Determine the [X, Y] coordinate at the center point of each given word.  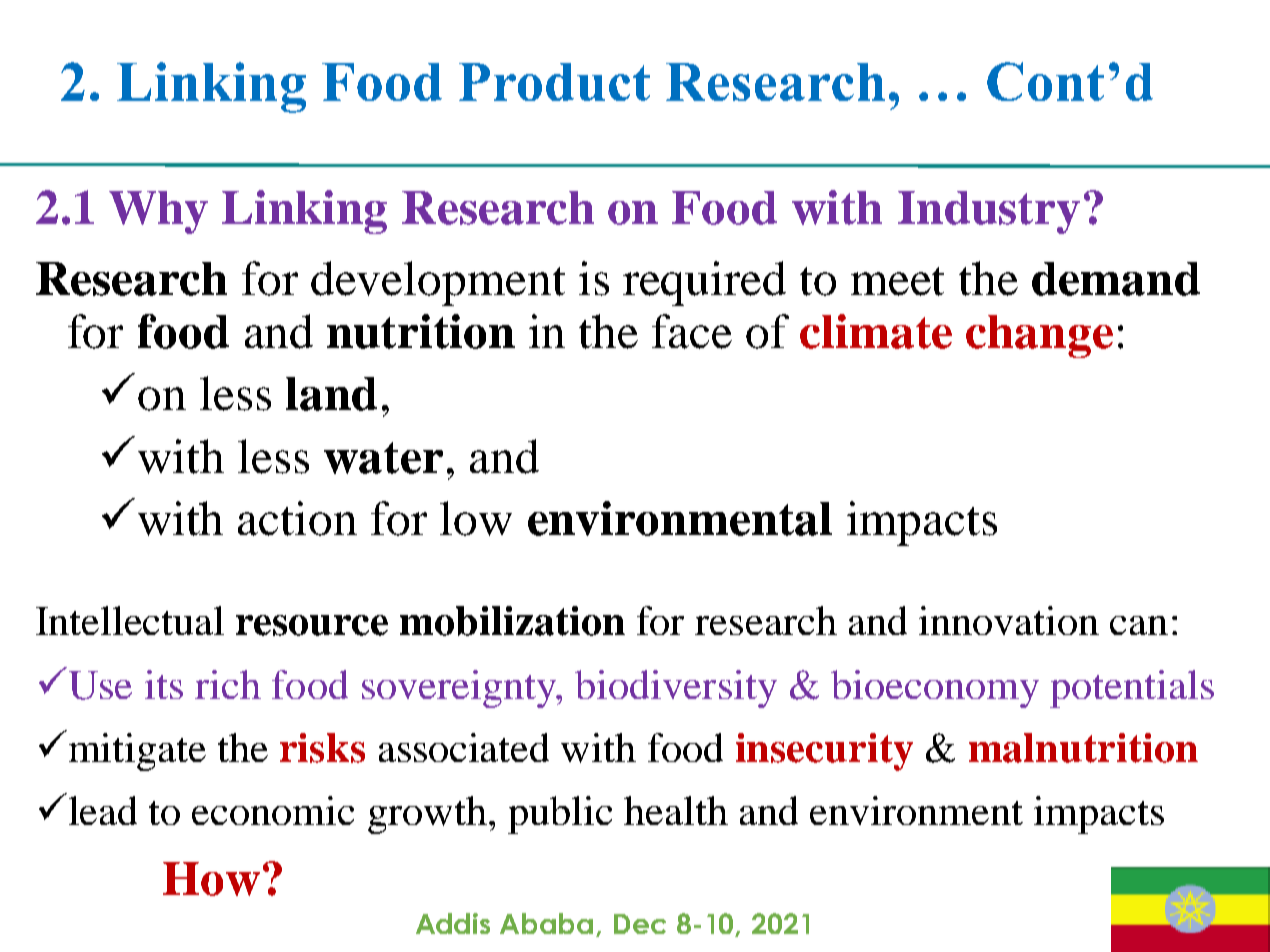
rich [228, 684]
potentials [1132, 689]
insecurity [824, 752]
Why [158, 212]
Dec [640, 924]
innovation [1009, 620]
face [692, 331]
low [476, 518]
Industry [989, 212]
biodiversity [676, 689]
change [1039, 336]
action [297, 518]
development [438, 283]
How [211, 879]
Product [554, 82]
